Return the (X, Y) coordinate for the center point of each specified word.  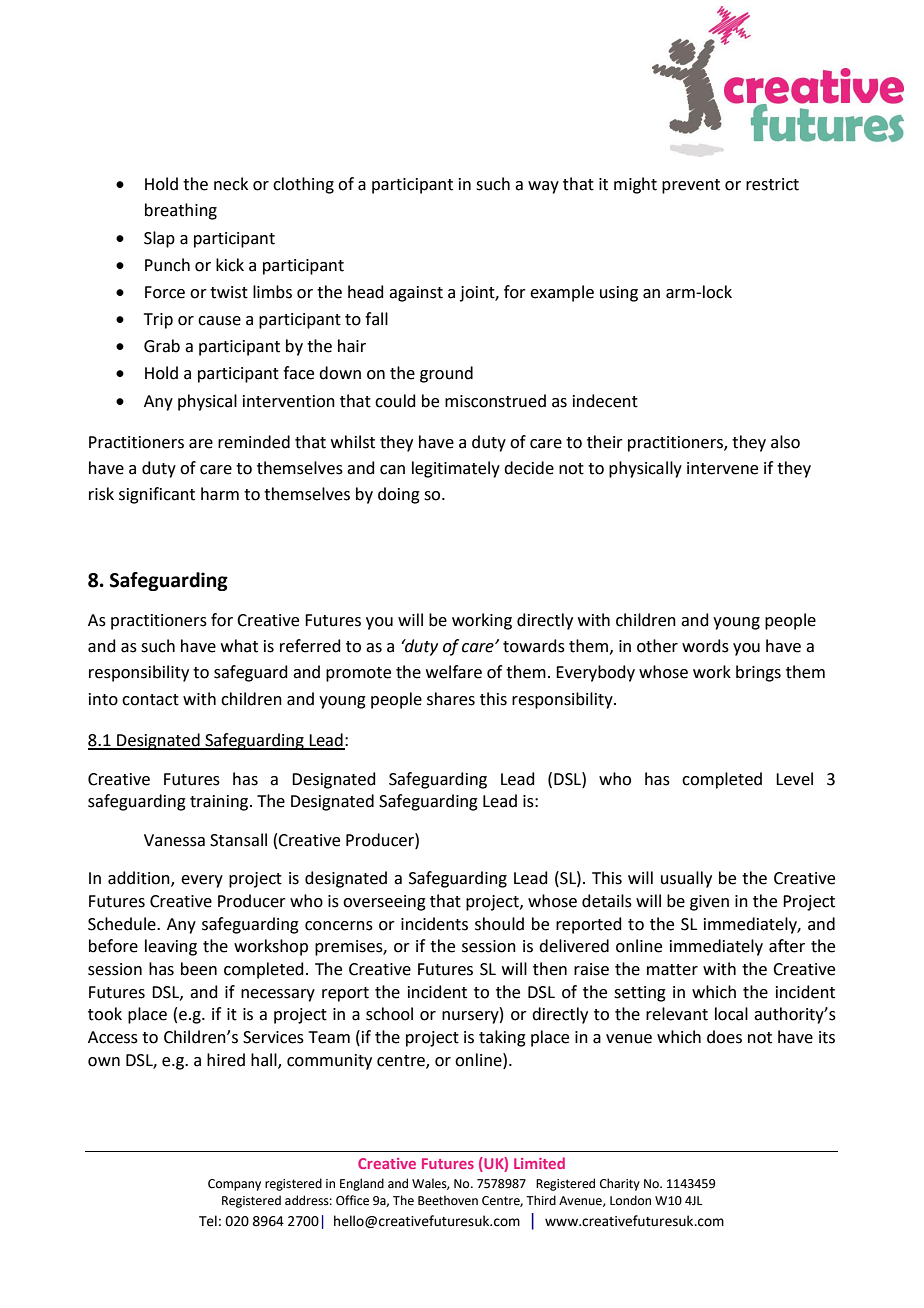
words (705, 646)
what (239, 646)
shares (451, 699)
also (785, 442)
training (220, 803)
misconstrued (495, 401)
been (199, 969)
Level (794, 779)
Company (234, 1185)
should (499, 924)
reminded (254, 442)
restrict (772, 184)
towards (534, 646)
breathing (181, 211)
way (543, 187)
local (731, 1014)
